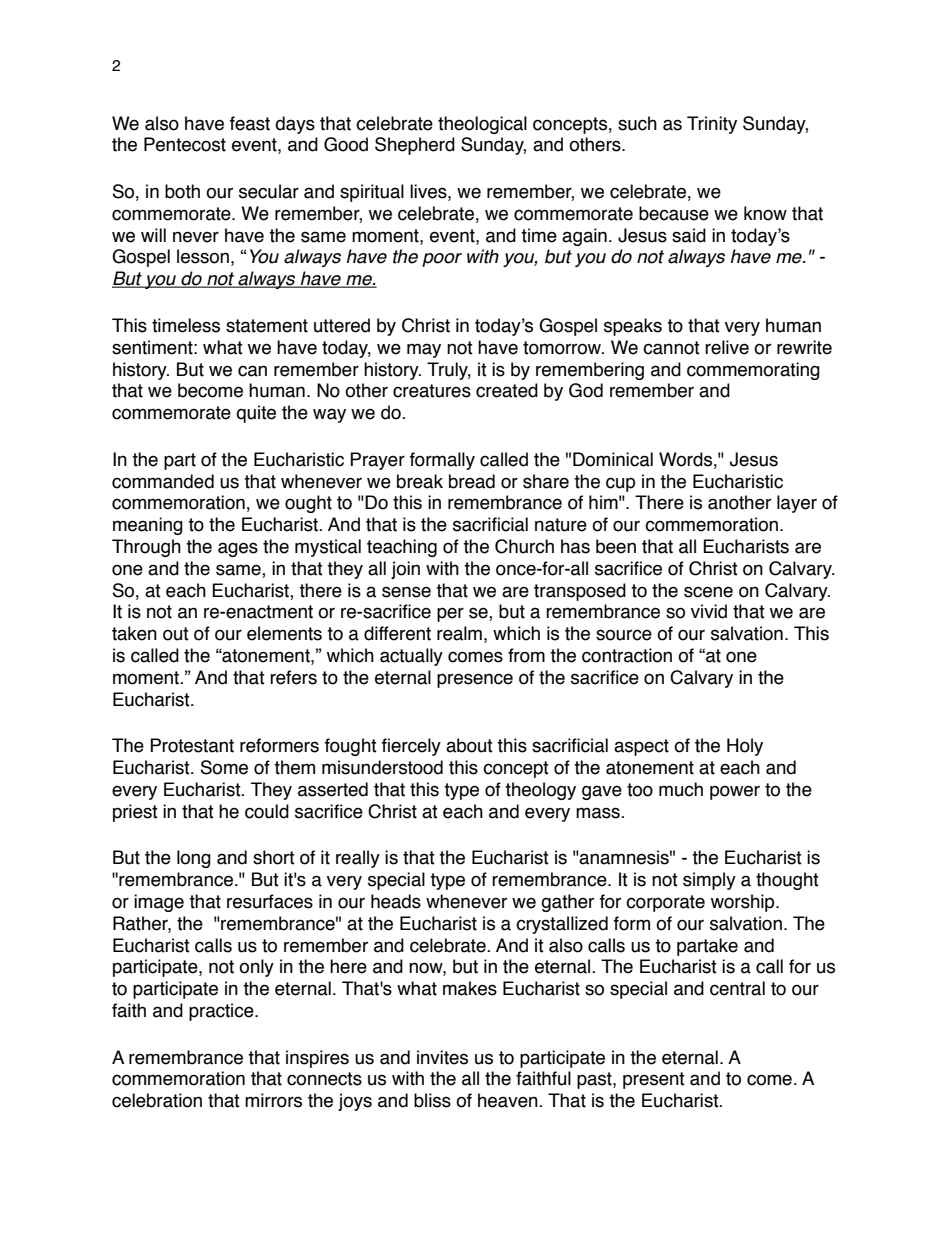  I want to click on Pentecost, so click(185, 144).
